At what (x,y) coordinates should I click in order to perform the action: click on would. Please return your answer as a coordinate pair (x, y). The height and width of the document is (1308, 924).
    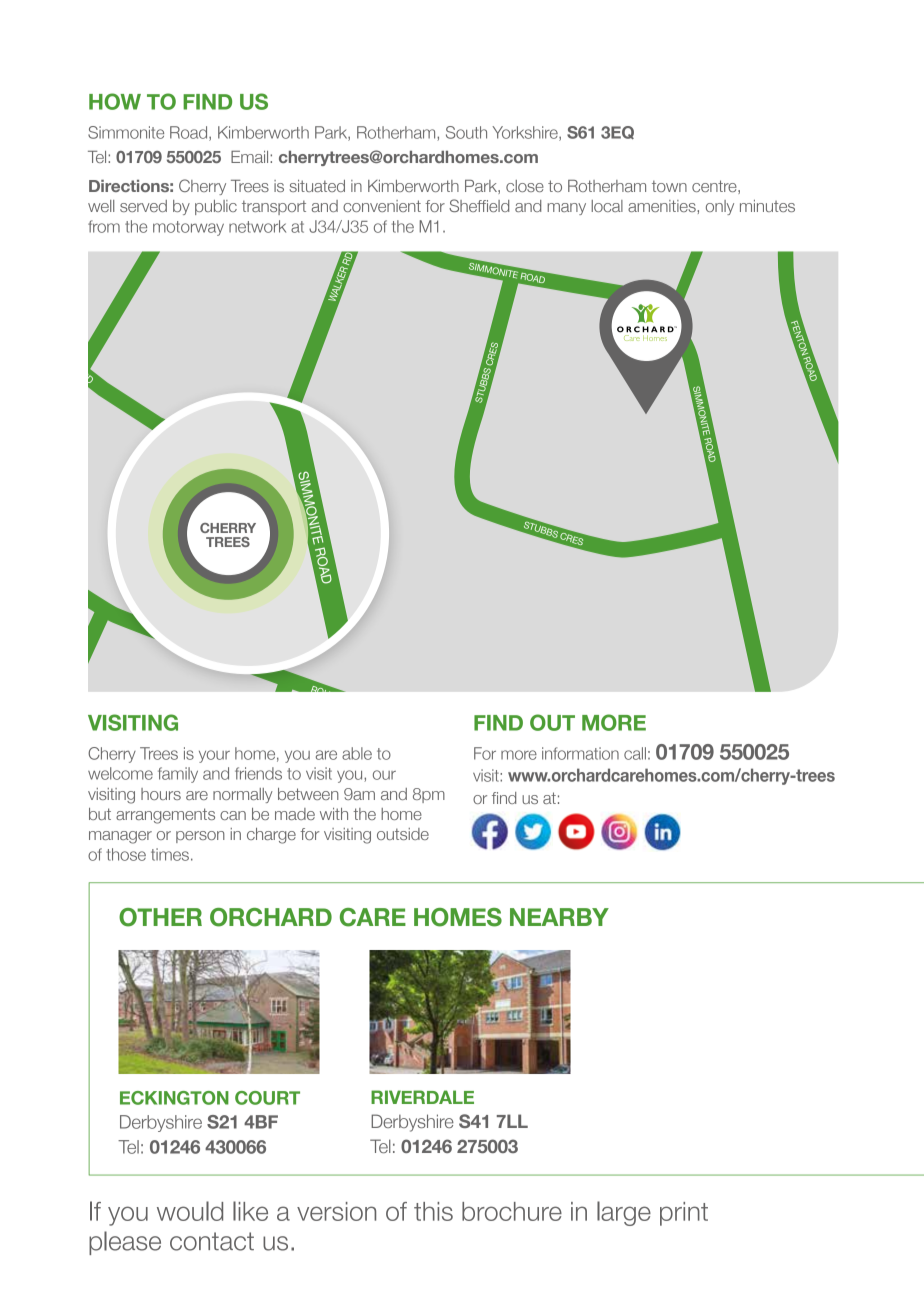
    Looking at the image, I should click on (190, 1211).
